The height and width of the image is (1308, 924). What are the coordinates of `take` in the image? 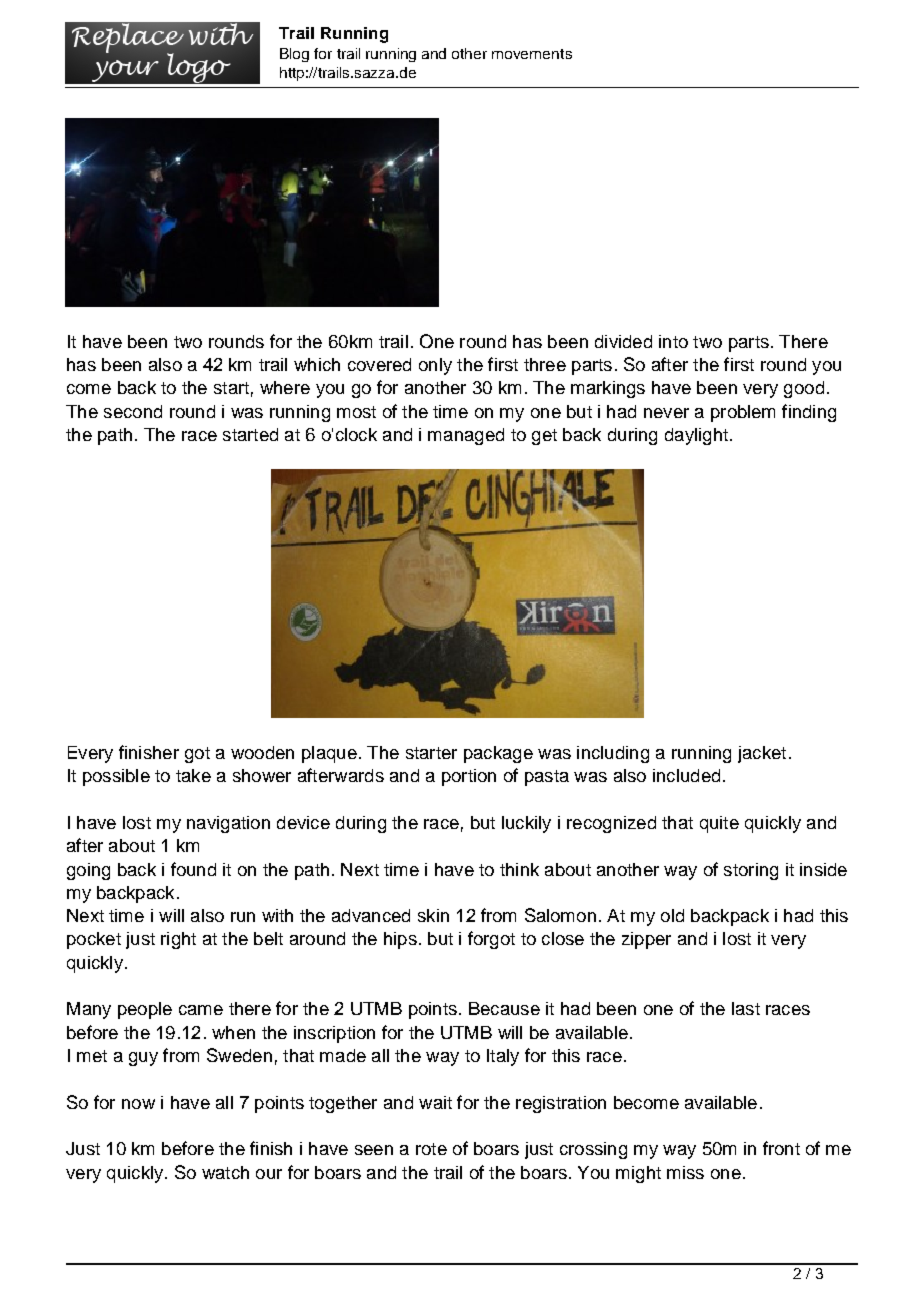 It's located at (193, 775).
